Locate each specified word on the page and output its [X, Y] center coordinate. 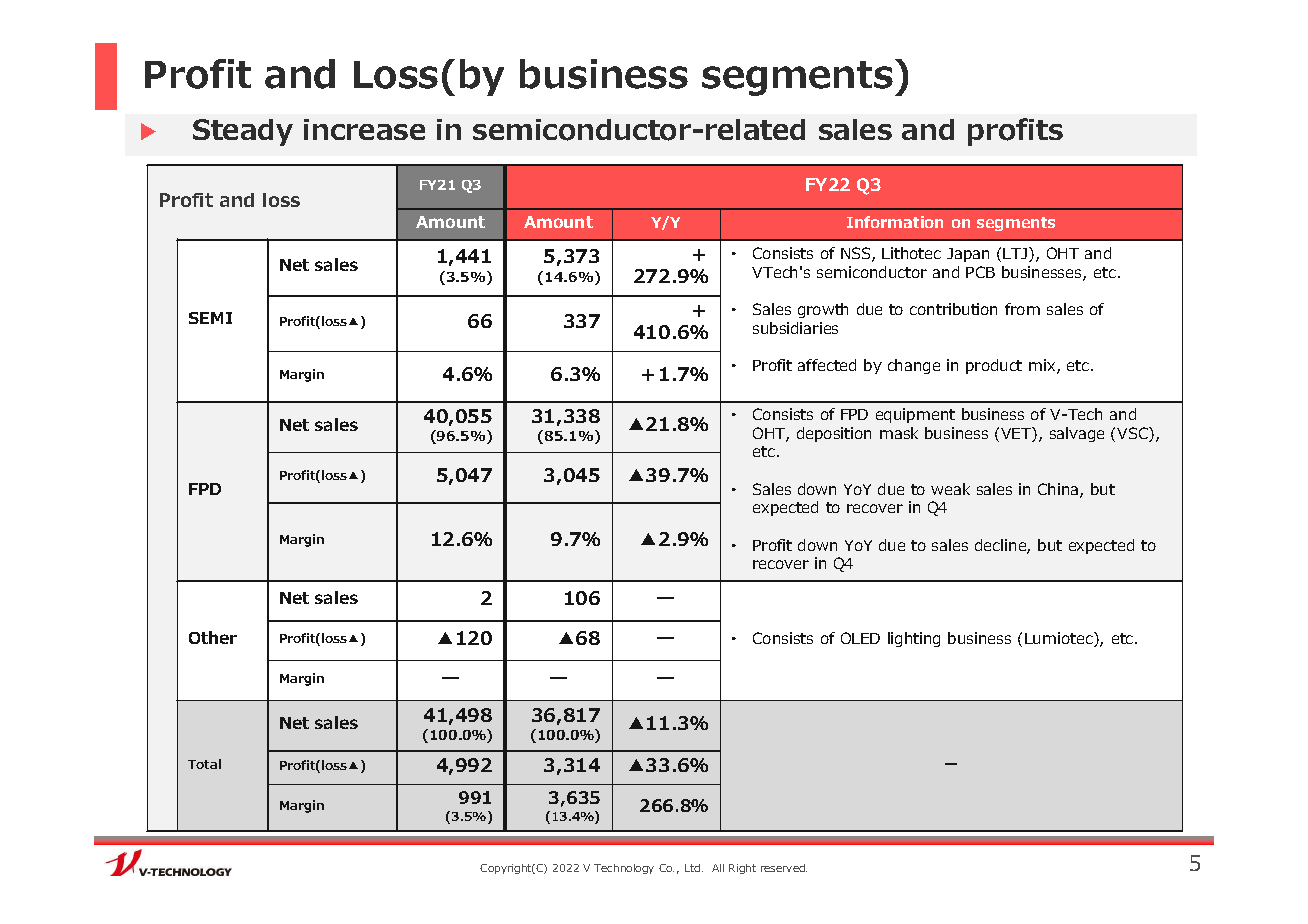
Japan [968, 255]
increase [364, 129]
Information [895, 222]
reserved [784, 868]
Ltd [694, 868]
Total [204, 764]
